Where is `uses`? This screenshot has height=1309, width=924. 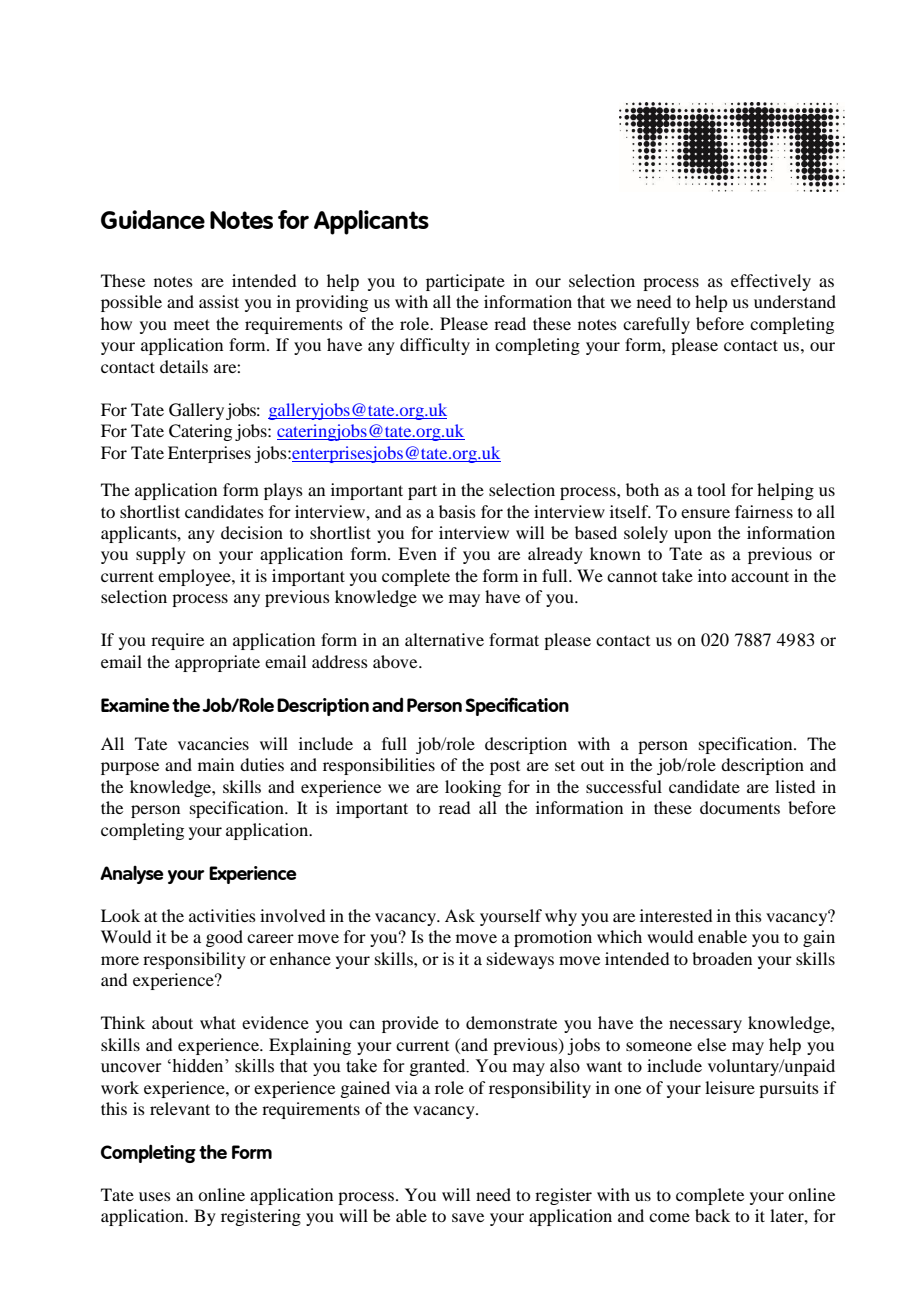
uses is located at coordinates (155, 1196).
